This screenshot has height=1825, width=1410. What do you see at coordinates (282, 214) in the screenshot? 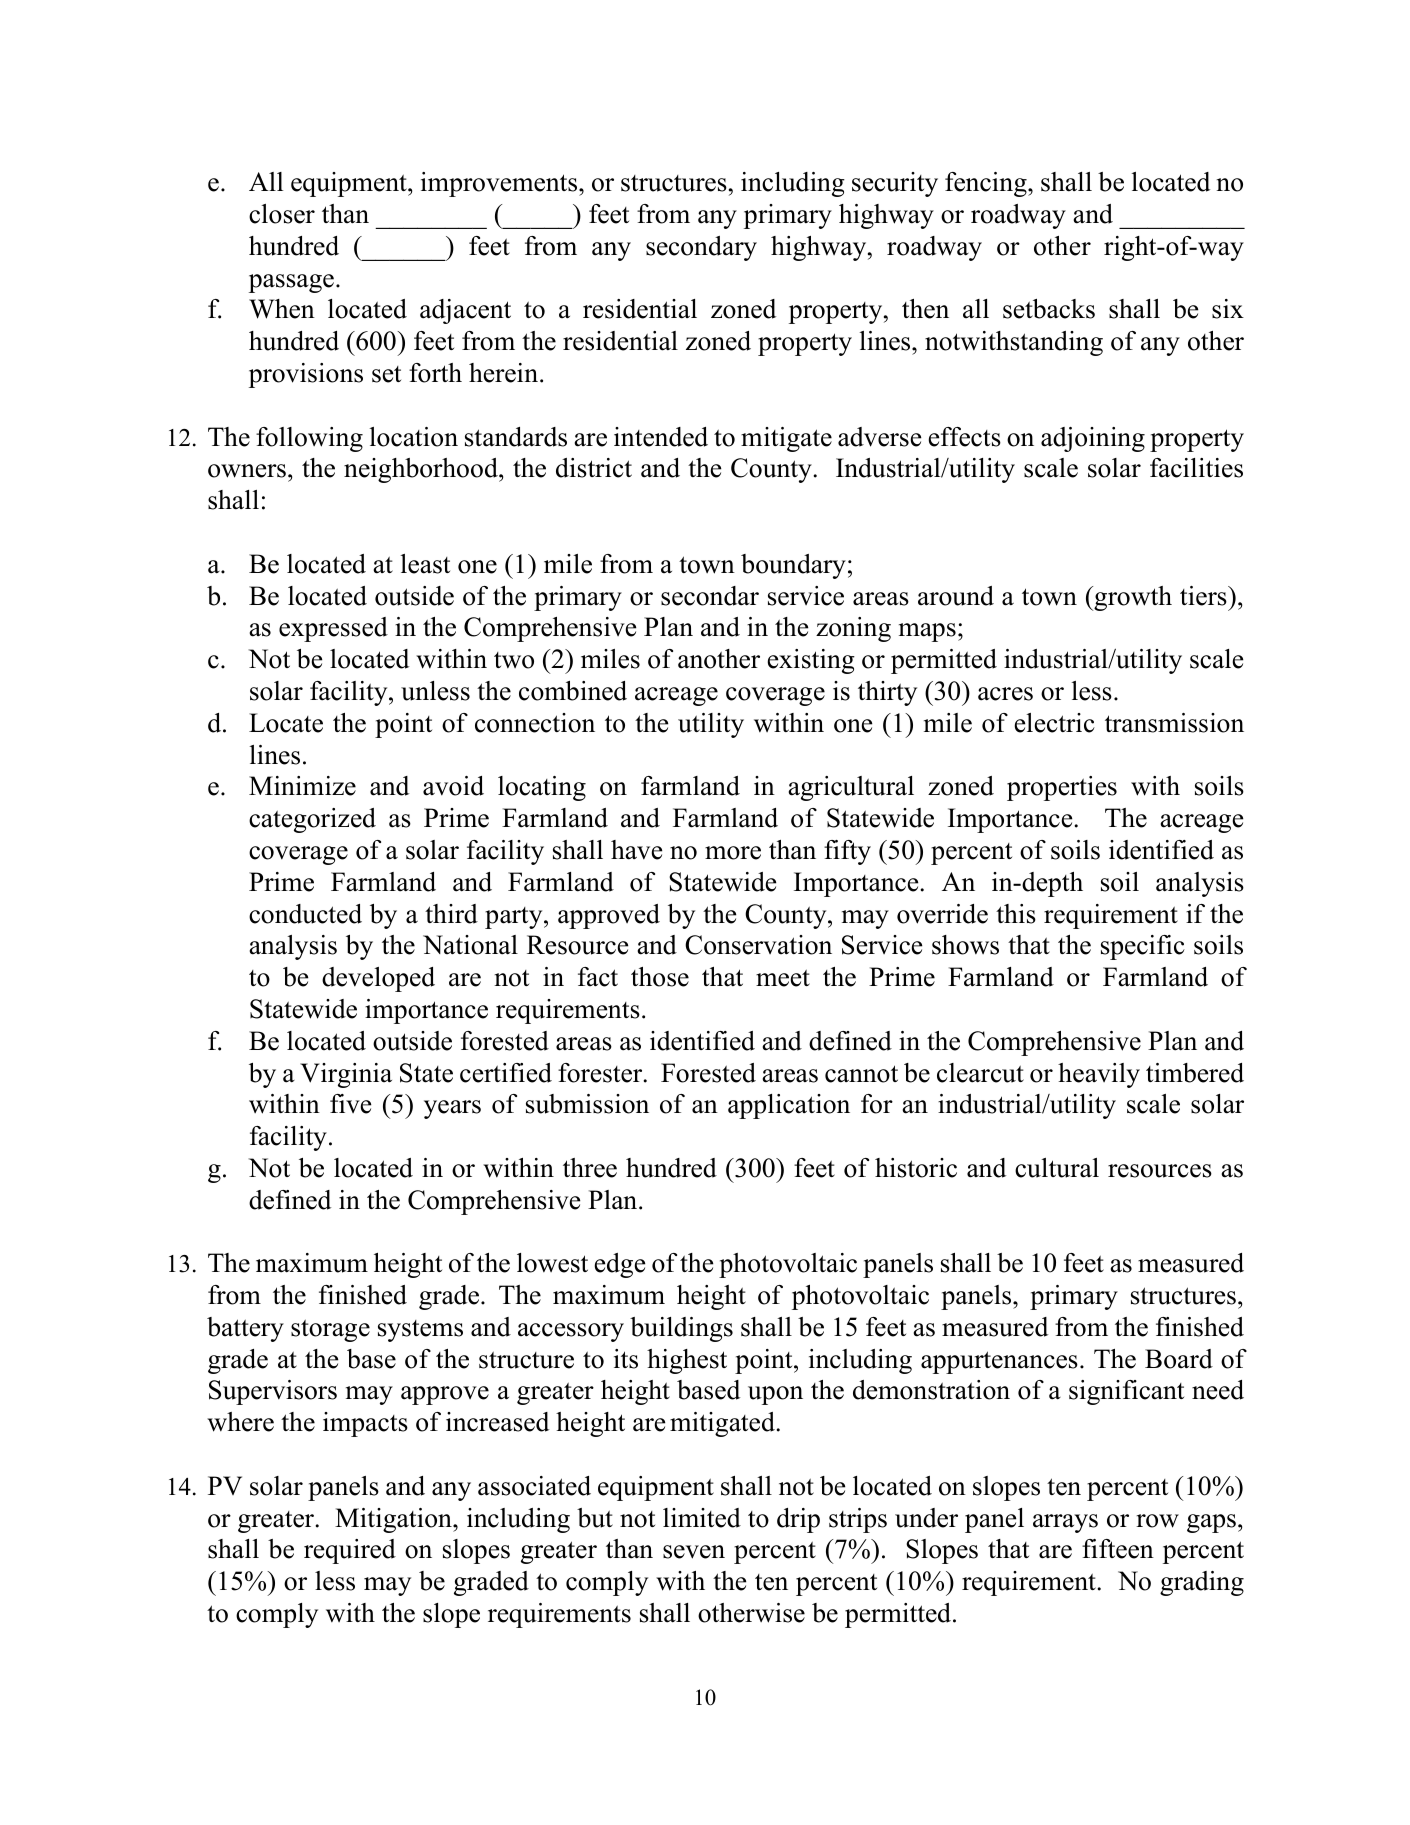
I see `closer` at bounding box center [282, 214].
